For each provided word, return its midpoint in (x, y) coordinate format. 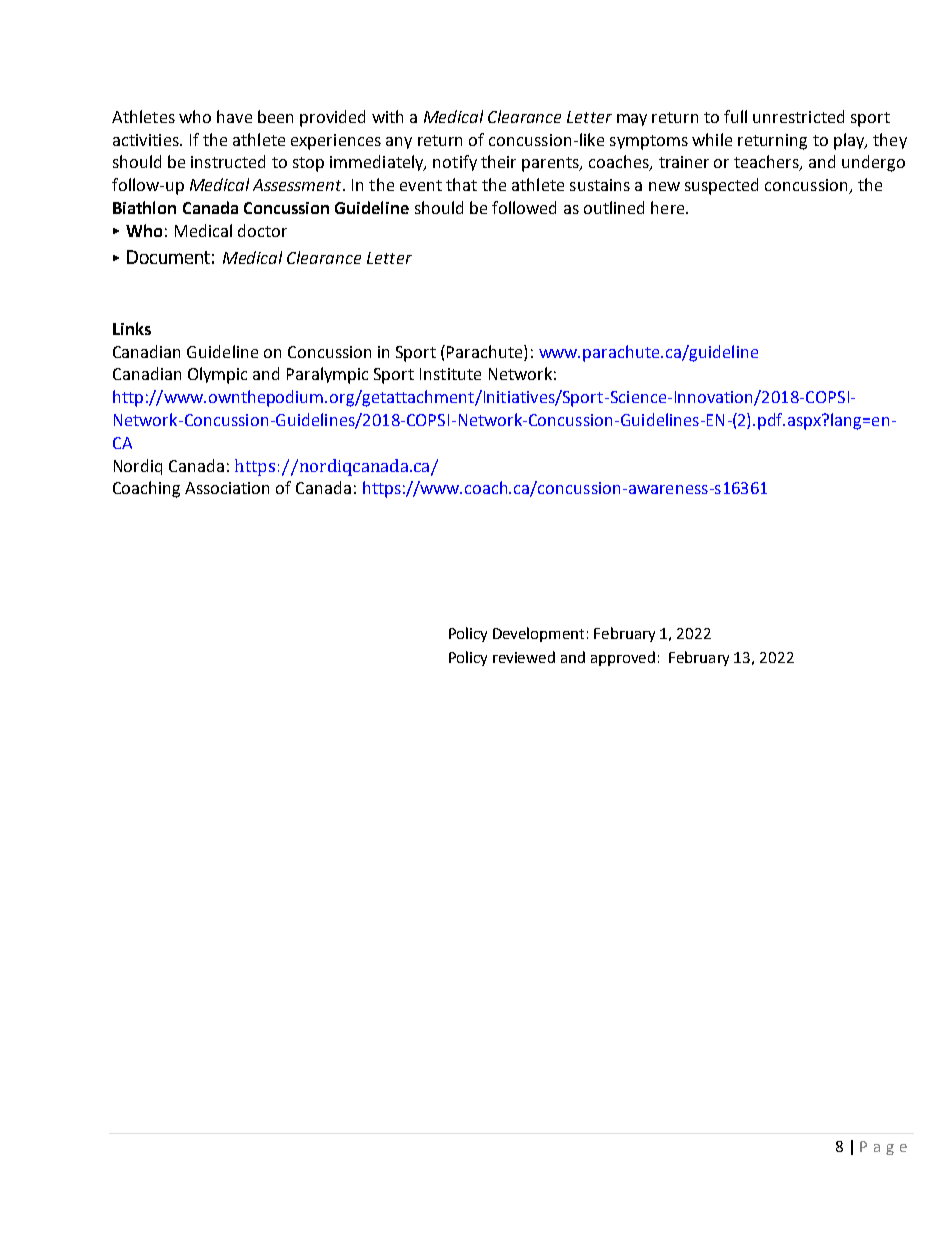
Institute (450, 374)
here (669, 207)
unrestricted (798, 116)
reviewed (524, 657)
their (498, 161)
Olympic (217, 375)
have (234, 116)
